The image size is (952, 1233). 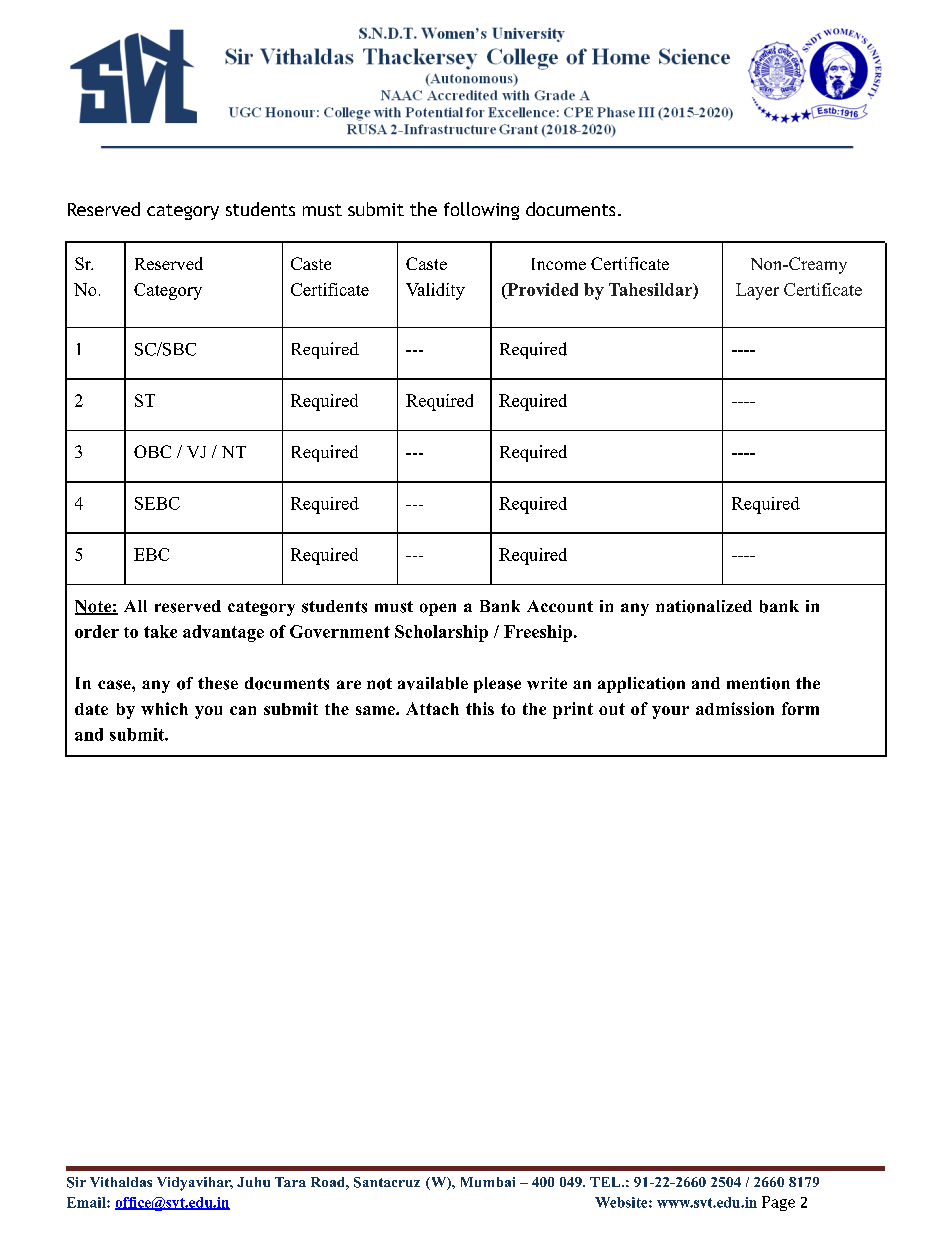 I want to click on Email, so click(x=87, y=1202).
